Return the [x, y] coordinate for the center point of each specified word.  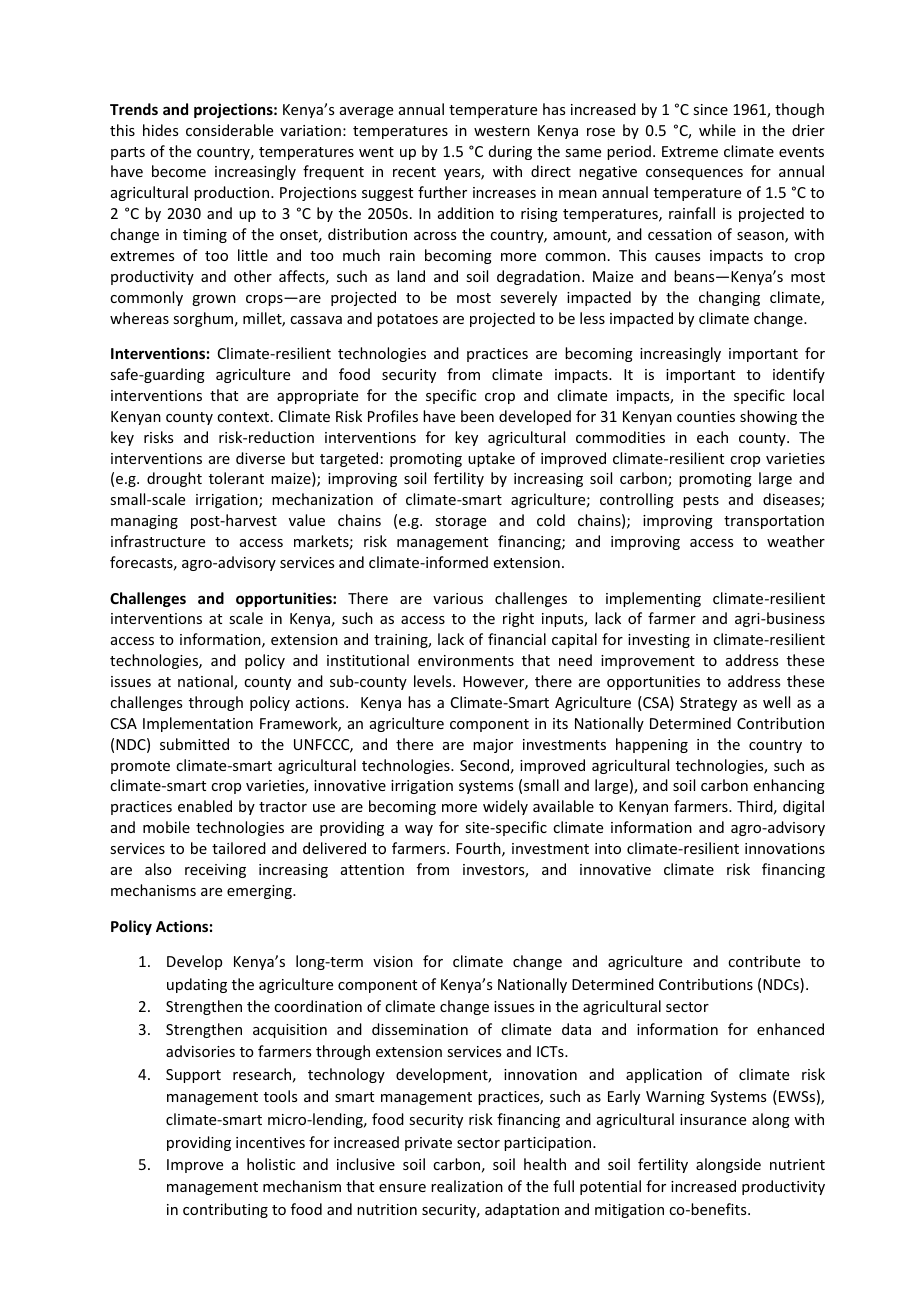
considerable [229, 130]
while [717, 130]
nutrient [797, 1164]
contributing [225, 1210]
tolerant [236, 478]
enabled [205, 806]
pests [701, 501]
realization [467, 1186]
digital [803, 807]
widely [505, 807]
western [502, 131]
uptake [491, 459]
